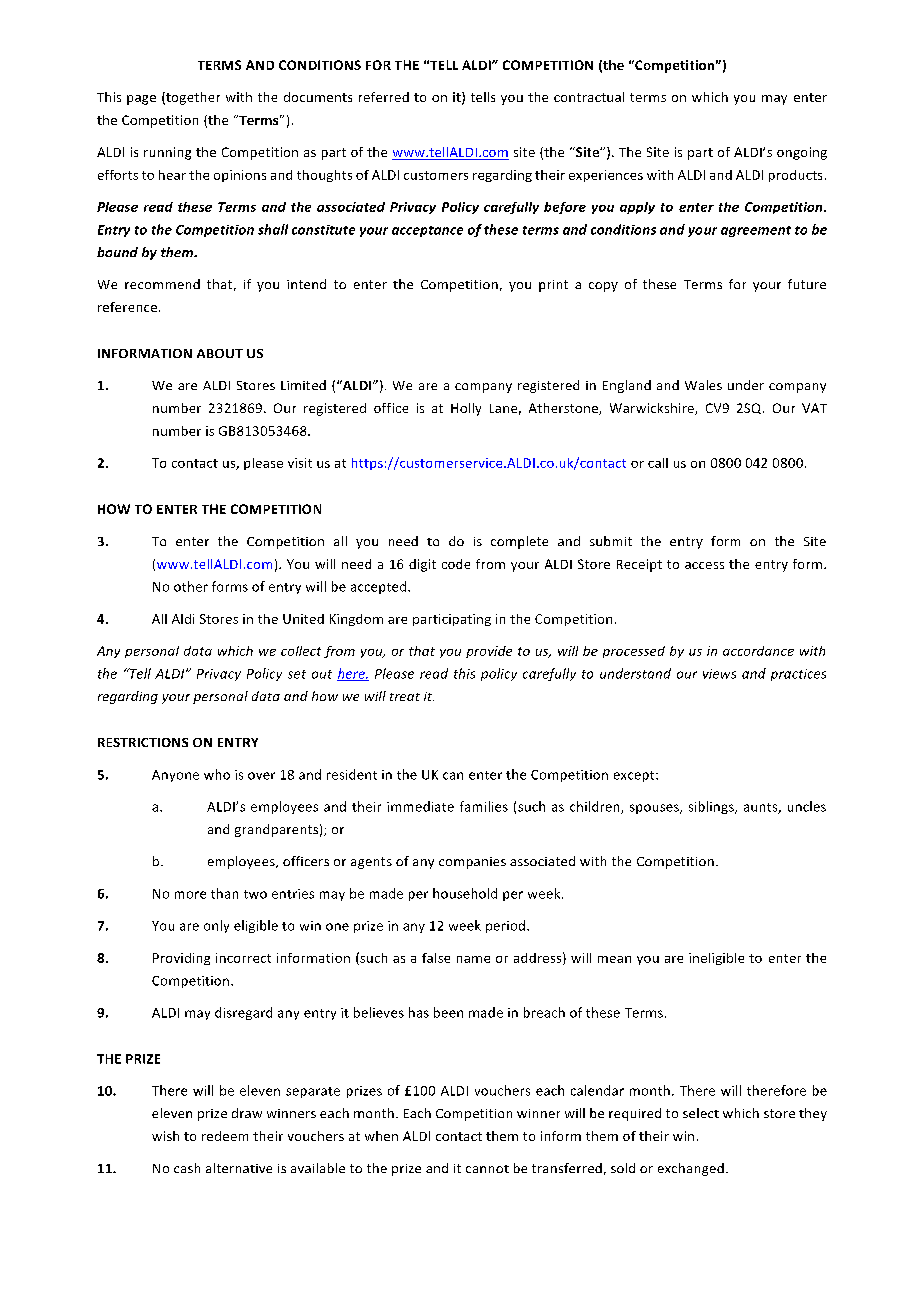 The image size is (924, 1308). Describe the element at coordinates (484, 806) in the document. I see `families` at that location.
